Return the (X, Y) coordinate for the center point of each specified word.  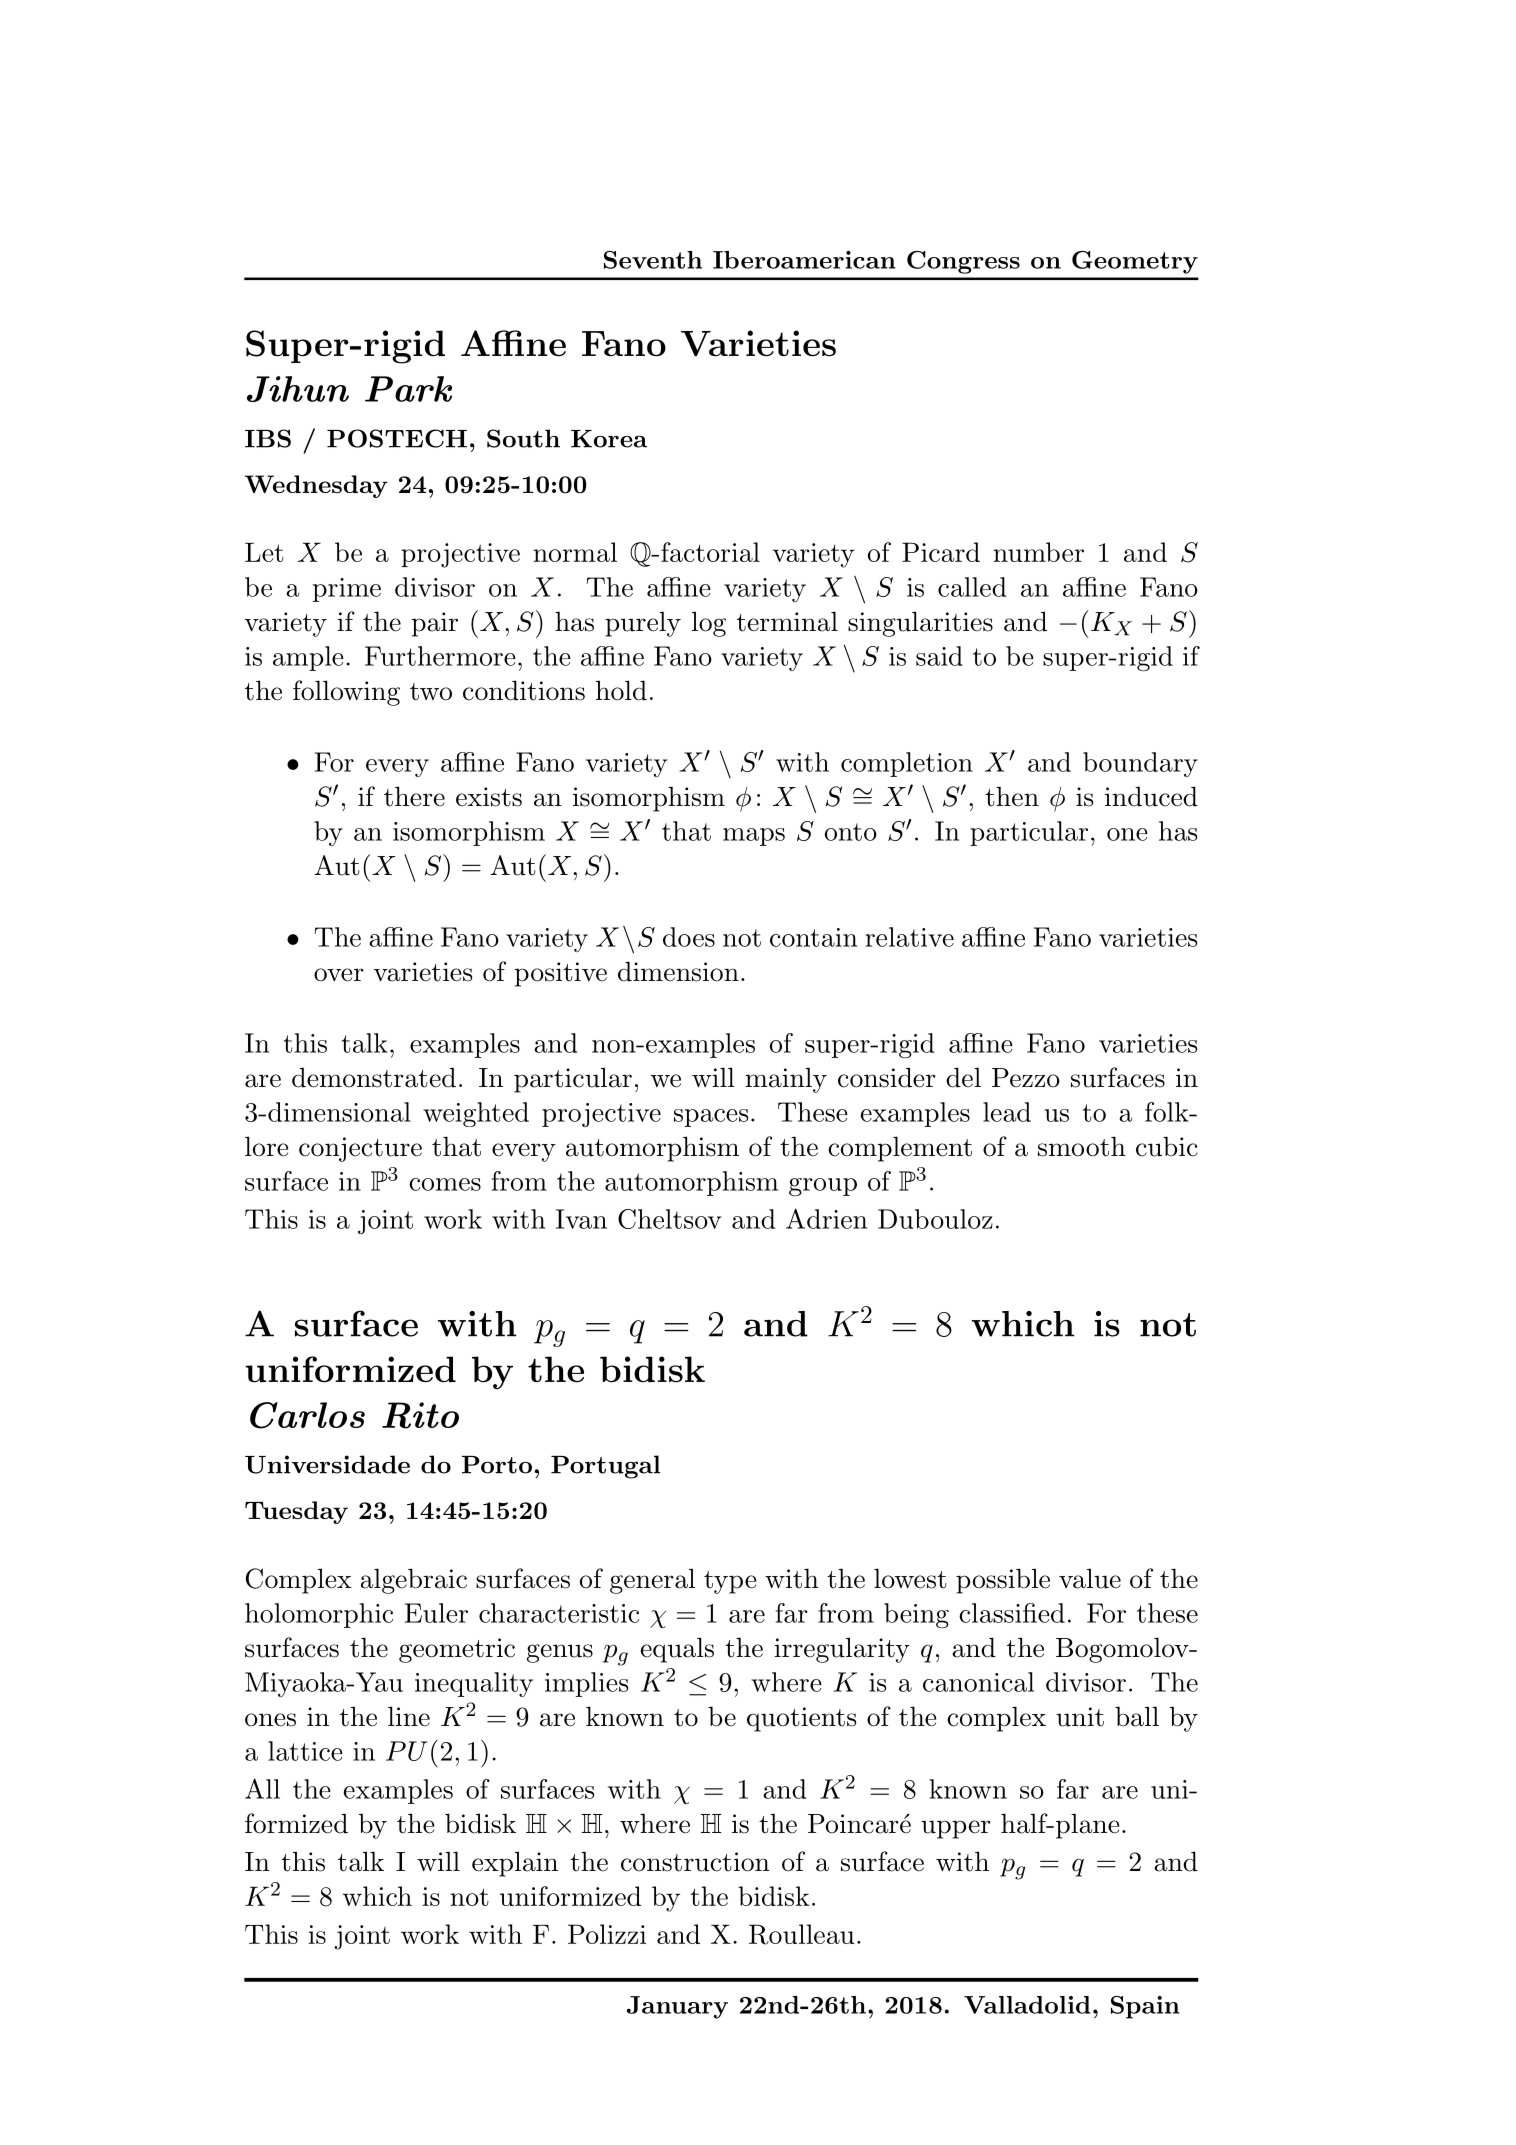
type (730, 1582)
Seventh (653, 260)
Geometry (1135, 262)
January (677, 2007)
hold (621, 690)
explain (515, 1864)
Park (408, 389)
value (1090, 1578)
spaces (711, 1118)
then (1012, 796)
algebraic (414, 1581)
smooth (1082, 1146)
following (346, 693)
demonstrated (374, 1077)
